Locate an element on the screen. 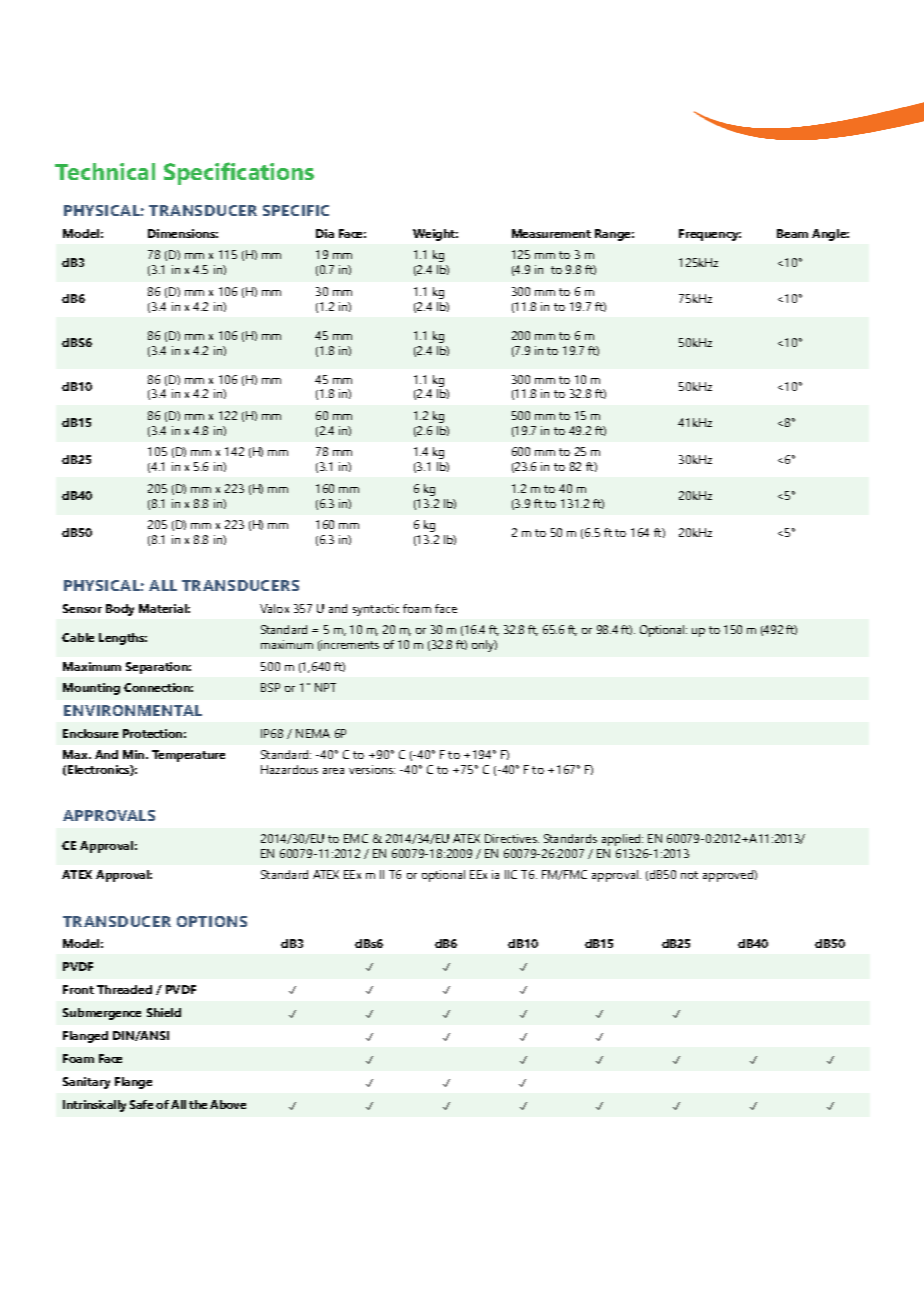 The image size is (924, 1308). BSP is located at coordinates (270, 687).
